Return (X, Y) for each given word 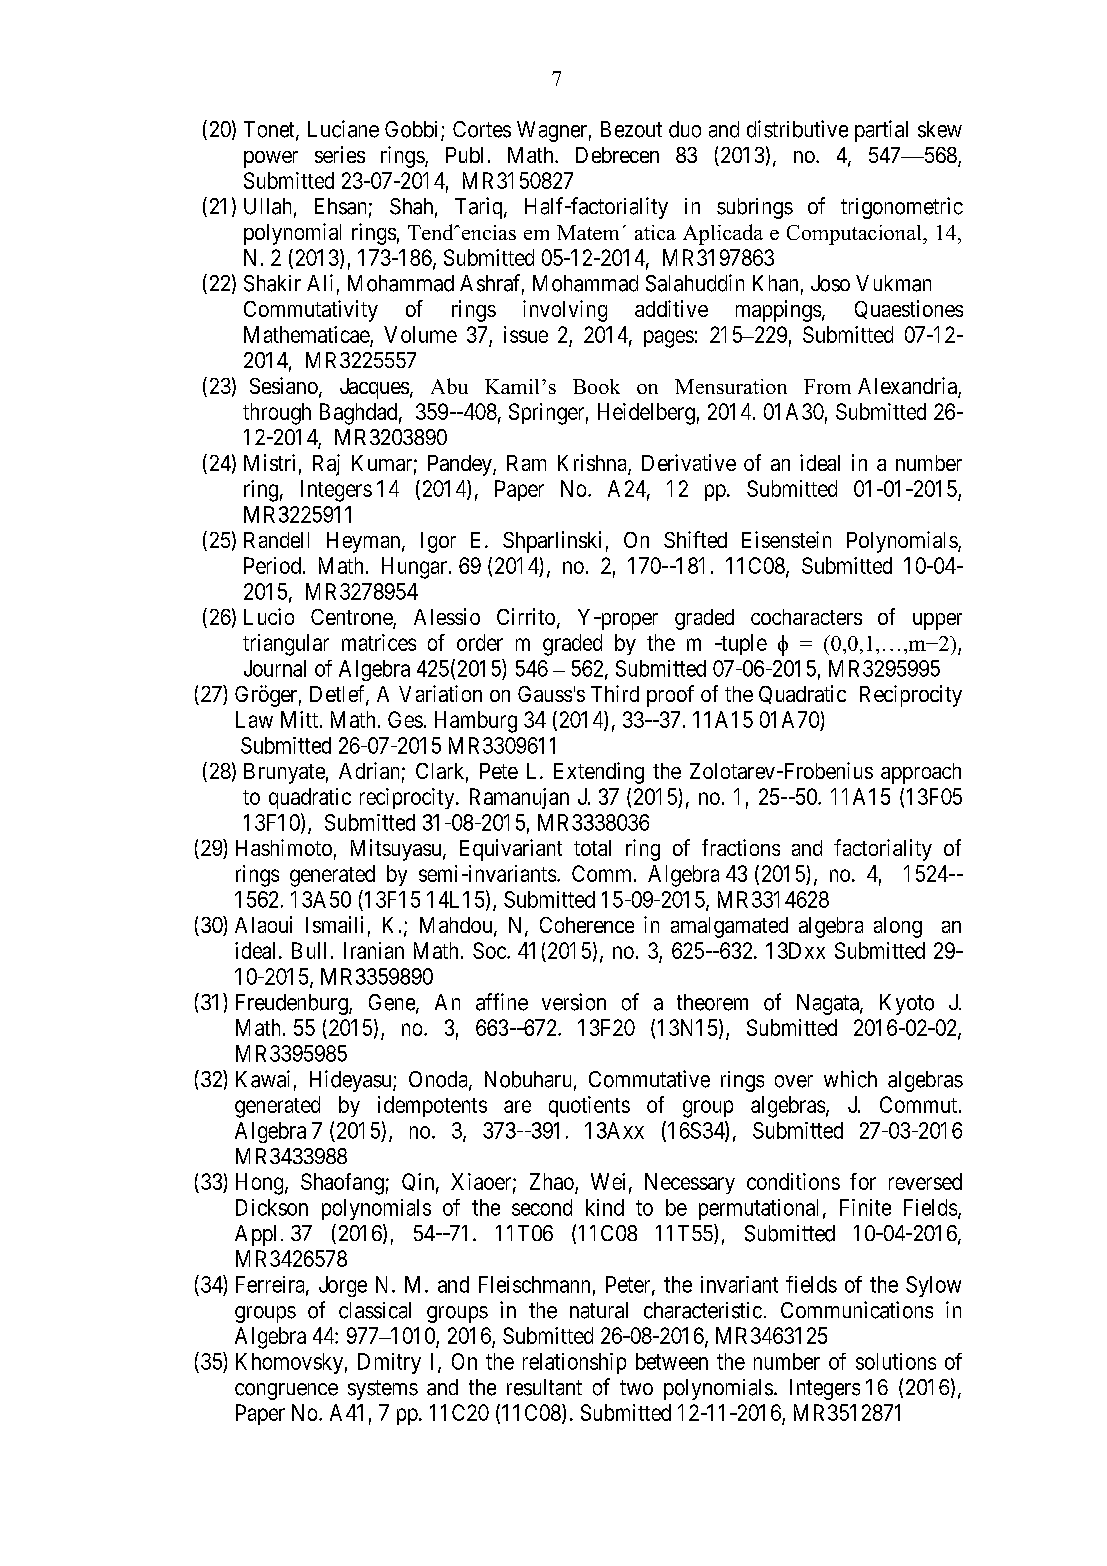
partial (881, 131)
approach (921, 773)
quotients (589, 1106)
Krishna (593, 464)
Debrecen (617, 155)
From (827, 386)
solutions (896, 1361)
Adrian (369, 770)
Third (615, 693)
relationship (574, 1363)
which (850, 1079)
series (340, 154)
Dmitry (389, 1363)
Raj (326, 465)
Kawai (263, 1079)
